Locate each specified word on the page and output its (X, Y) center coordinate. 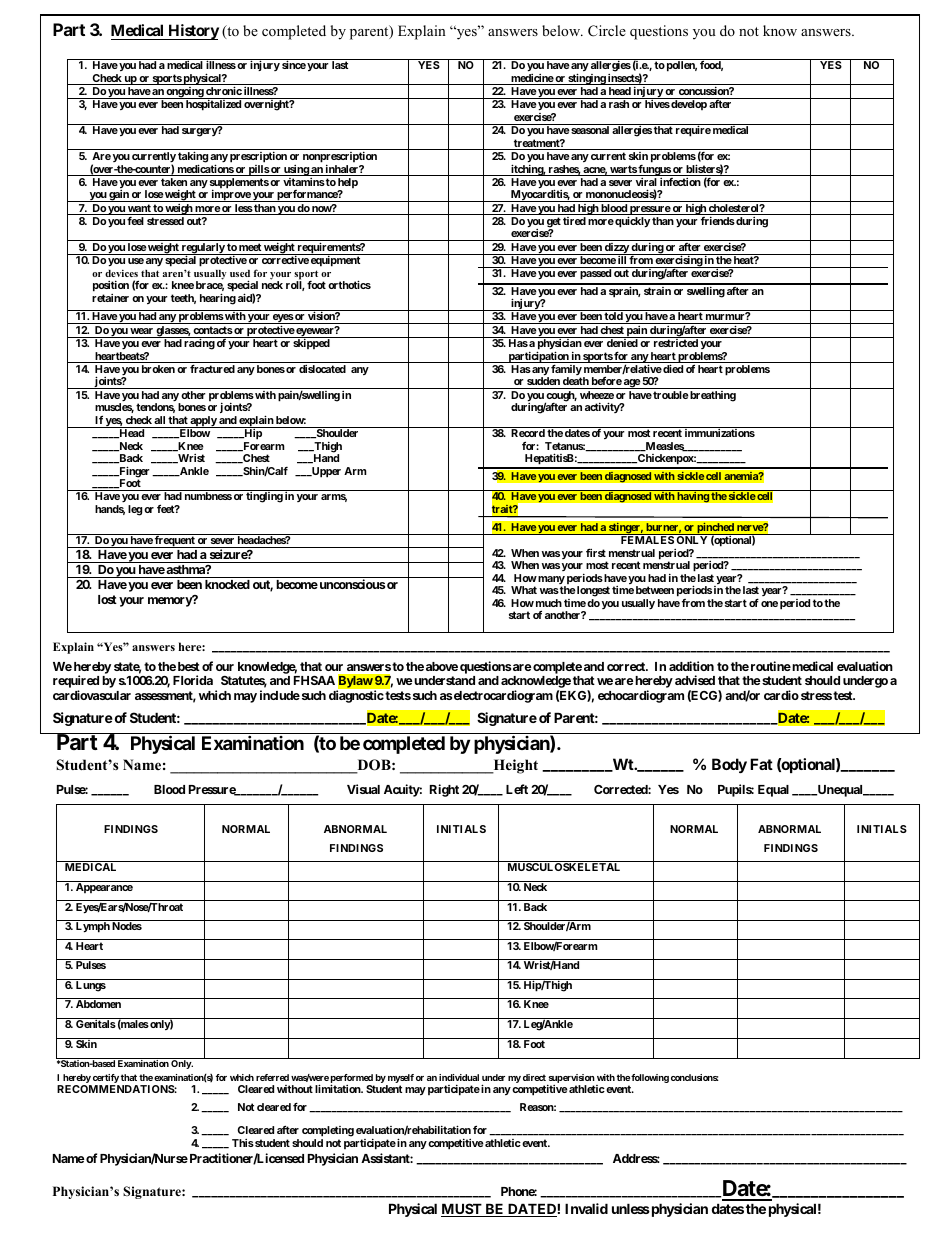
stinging (586, 79)
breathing (712, 396)
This (243, 1143)
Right (444, 790)
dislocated (322, 369)
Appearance (104, 888)
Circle (607, 31)
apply (203, 422)
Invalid (586, 1208)
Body (729, 765)
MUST (462, 1210)
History (192, 32)
